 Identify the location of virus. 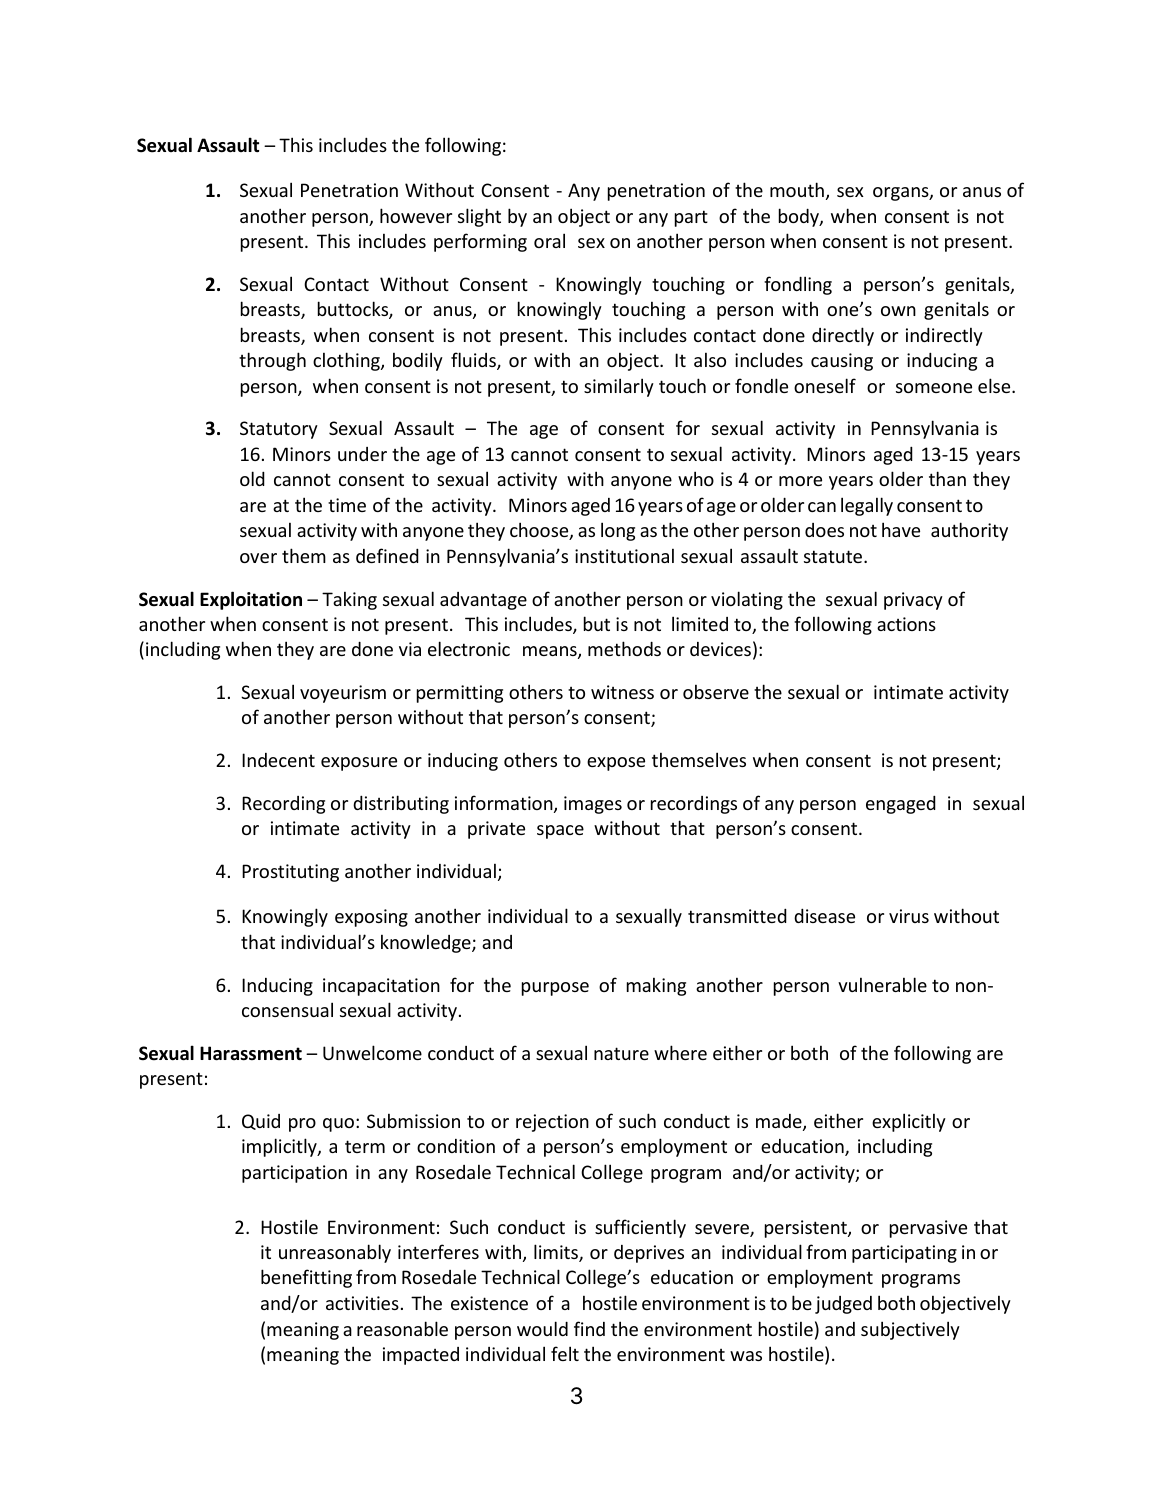
(909, 916).
